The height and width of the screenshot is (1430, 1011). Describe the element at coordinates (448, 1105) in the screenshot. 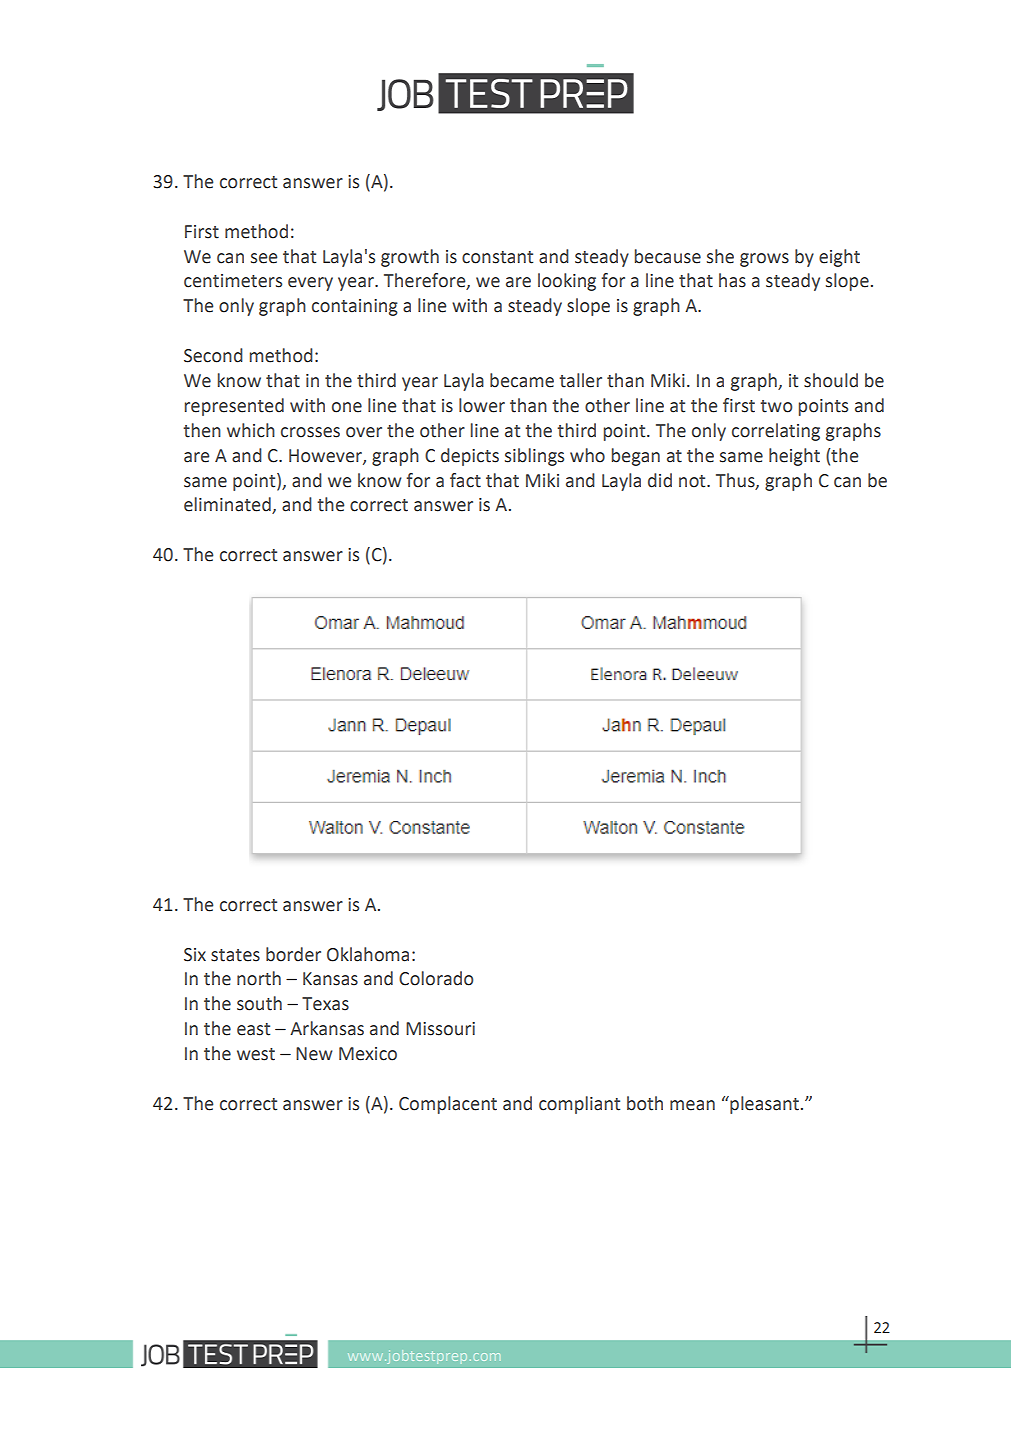

I see `Complacent` at that location.
